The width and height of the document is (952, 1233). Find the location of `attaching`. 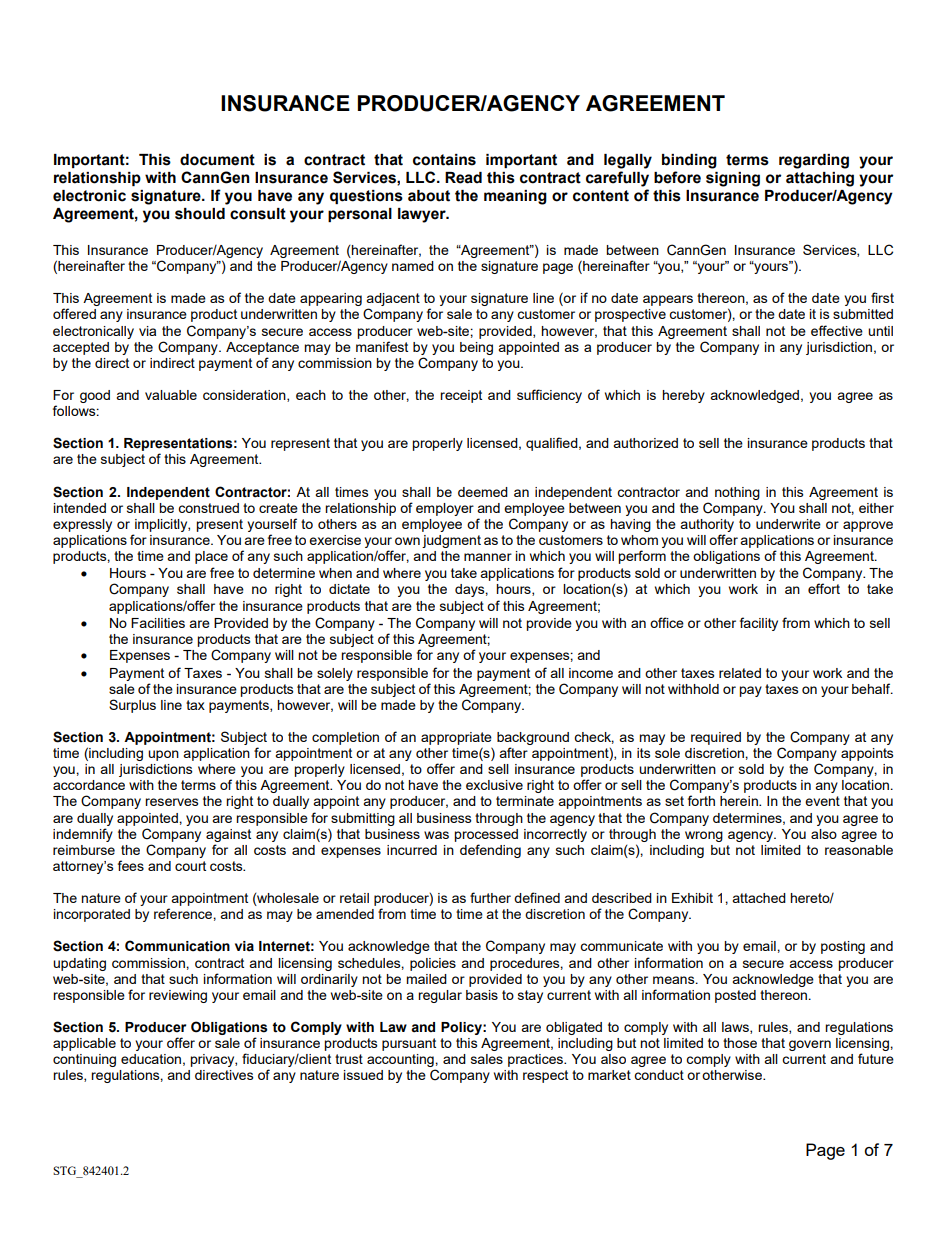

attaching is located at coordinates (820, 179).
